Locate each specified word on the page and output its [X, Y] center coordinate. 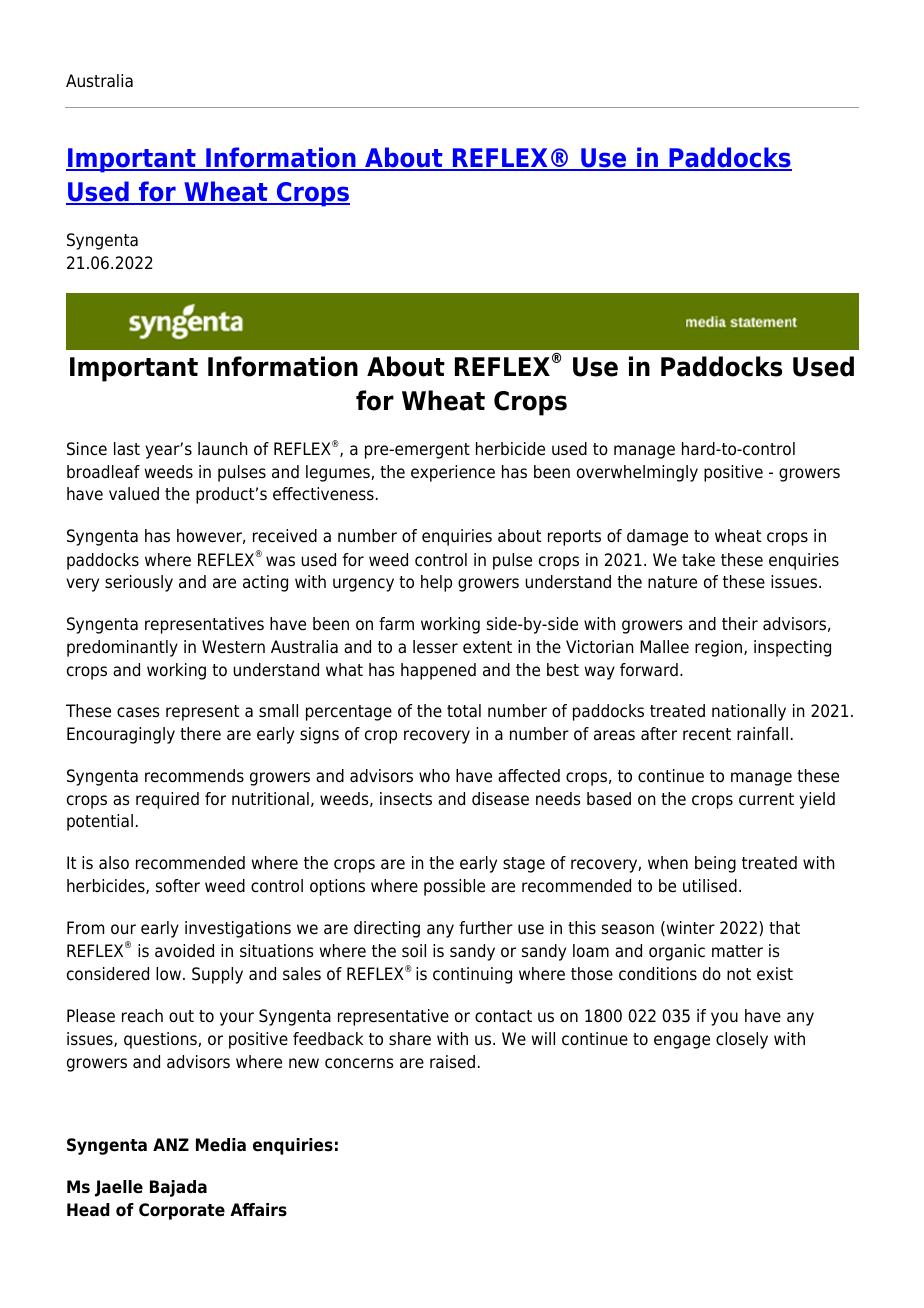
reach [142, 1016]
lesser [435, 647]
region [720, 648]
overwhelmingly [637, 473]
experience [453, 473]
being [715, 864]
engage [682, 1042]
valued [134, 494]
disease [500, 799]
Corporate [182, 1211]
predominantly [122, 648]
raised [452, 1062]
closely [742, 1040]
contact [503, 1016]
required [167, 800]
